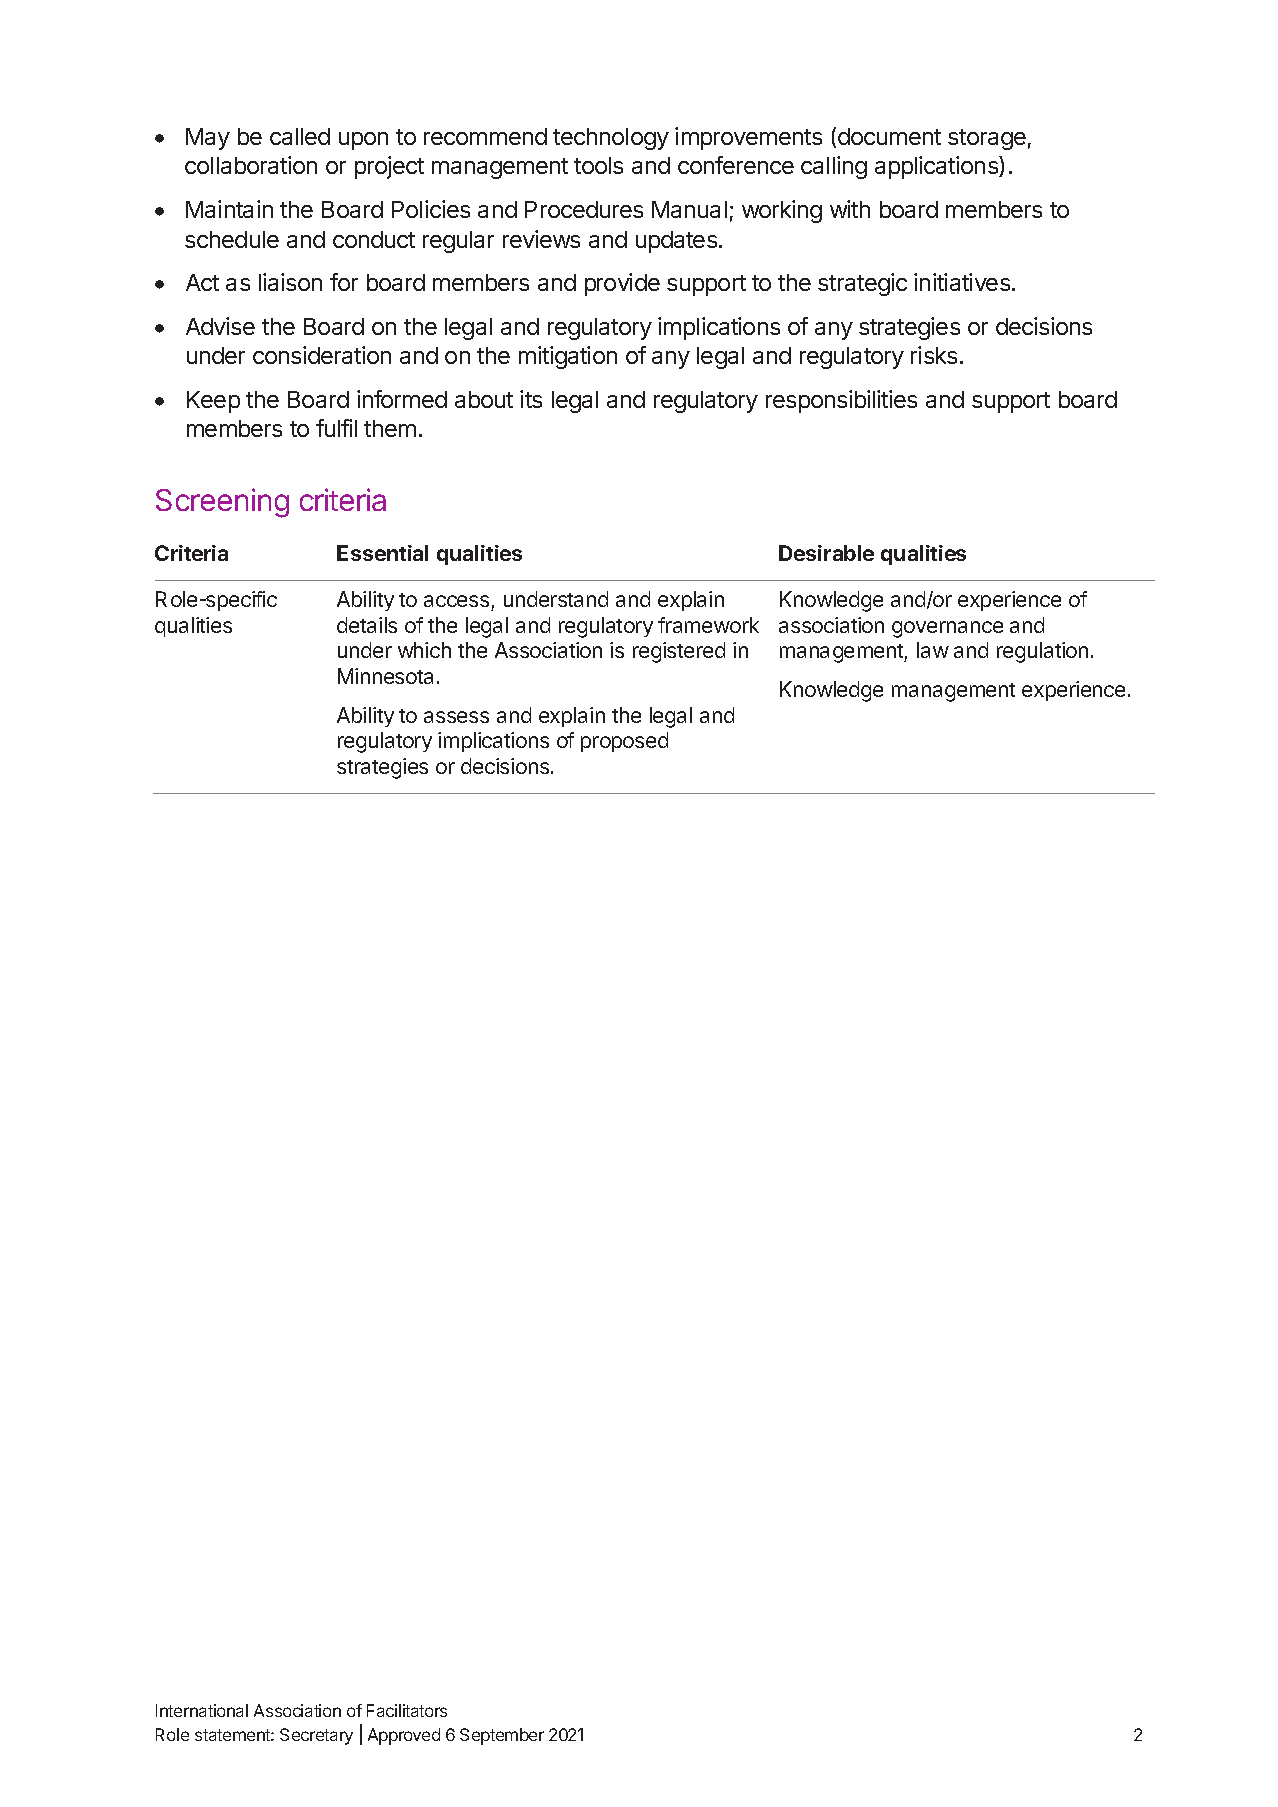 The height and width of the image is (1807, 1278). What do you see at coordinates (202, 1710) in the image?
I see `International` at bounding box center [202, 1710].
